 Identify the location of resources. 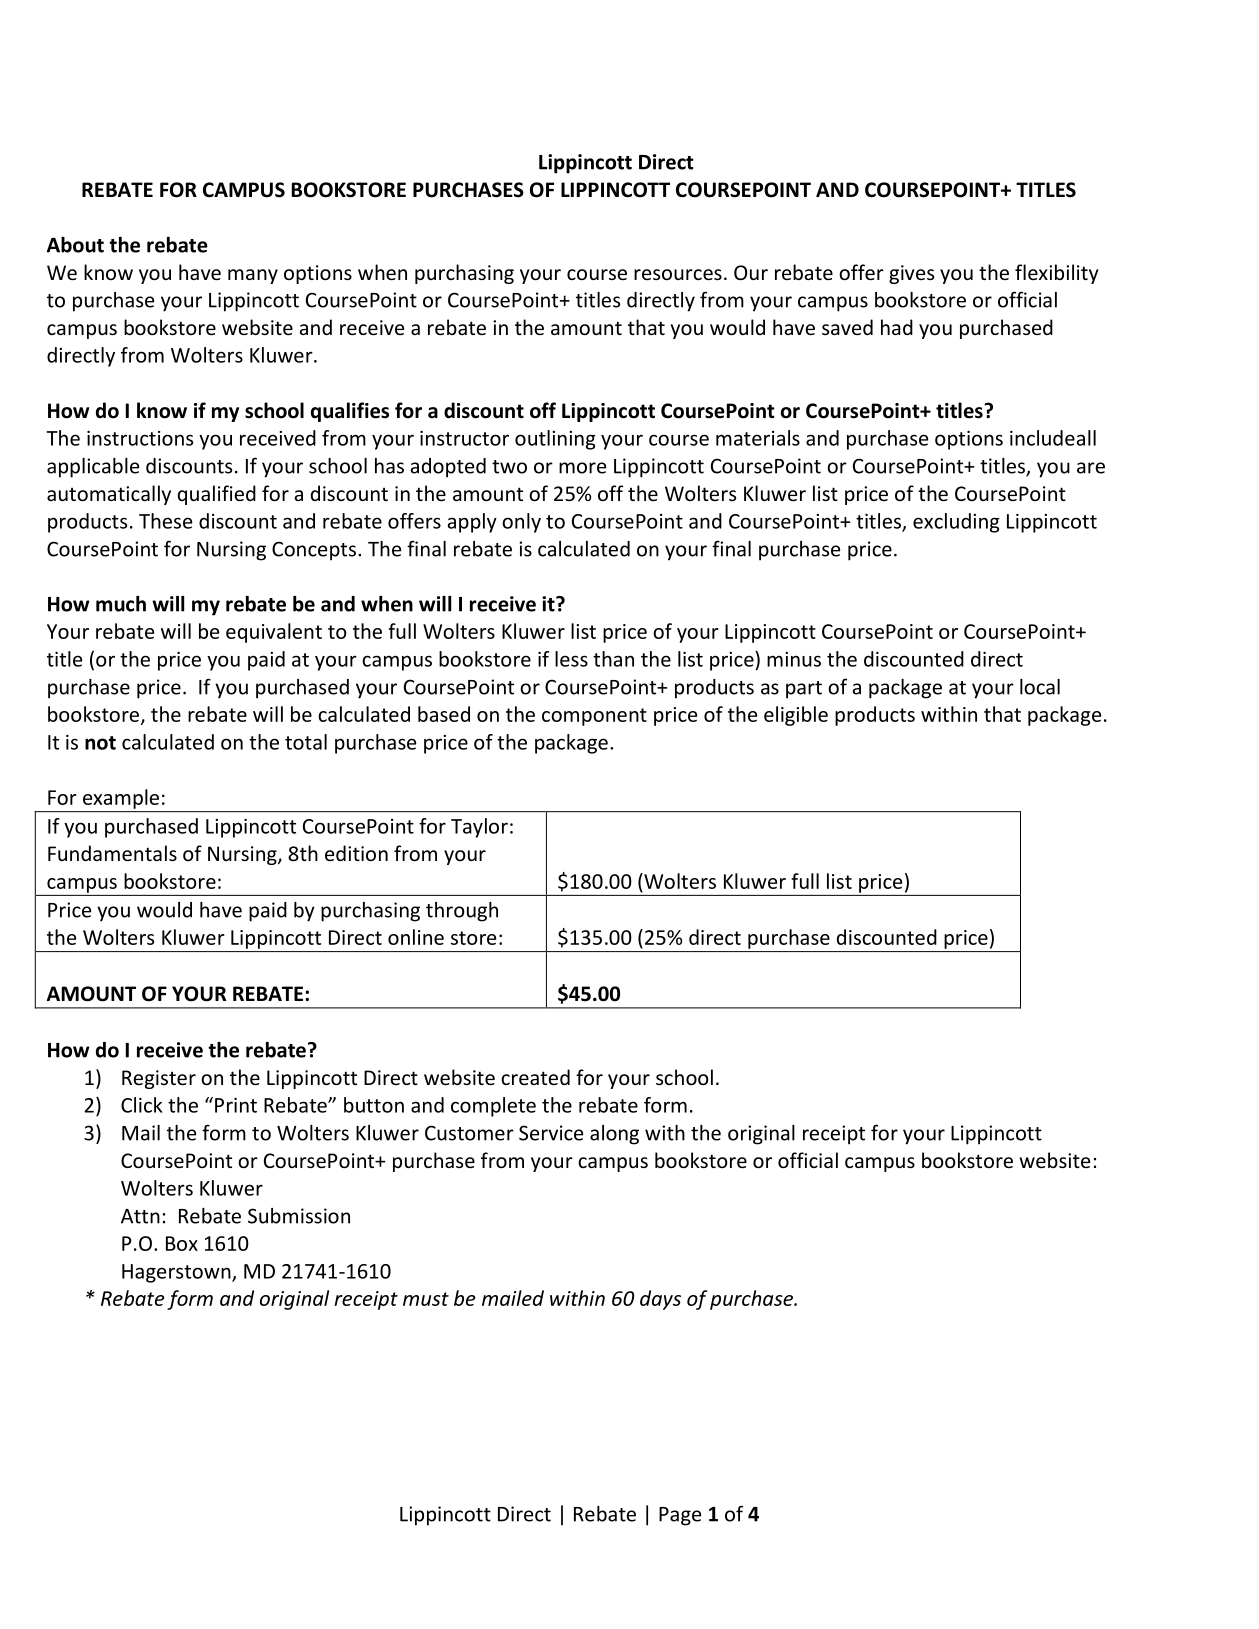
(678, 274).
